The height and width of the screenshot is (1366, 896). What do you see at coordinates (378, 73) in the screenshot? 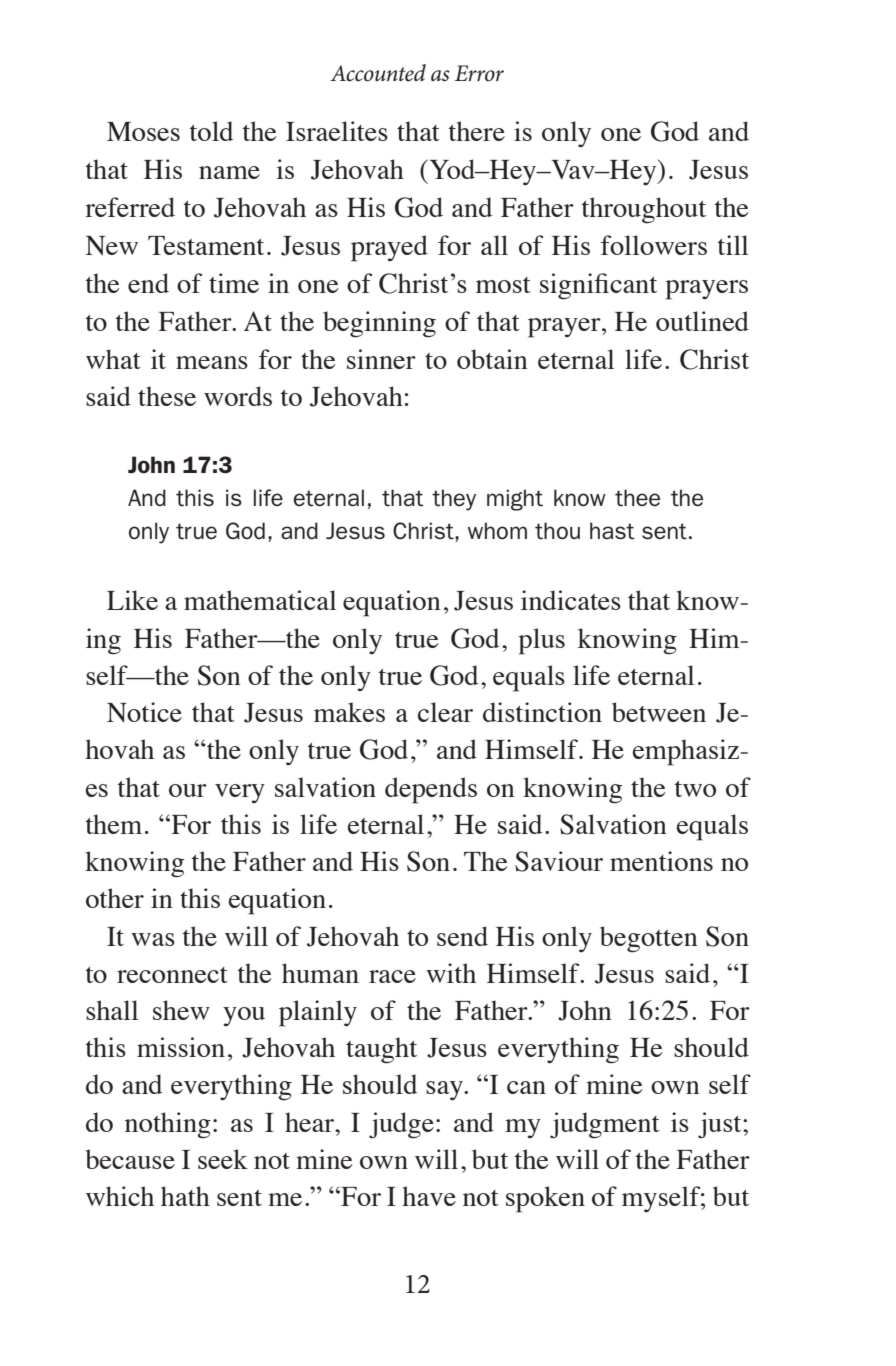
I see `Accounted` at bounding box center [378, 73].
